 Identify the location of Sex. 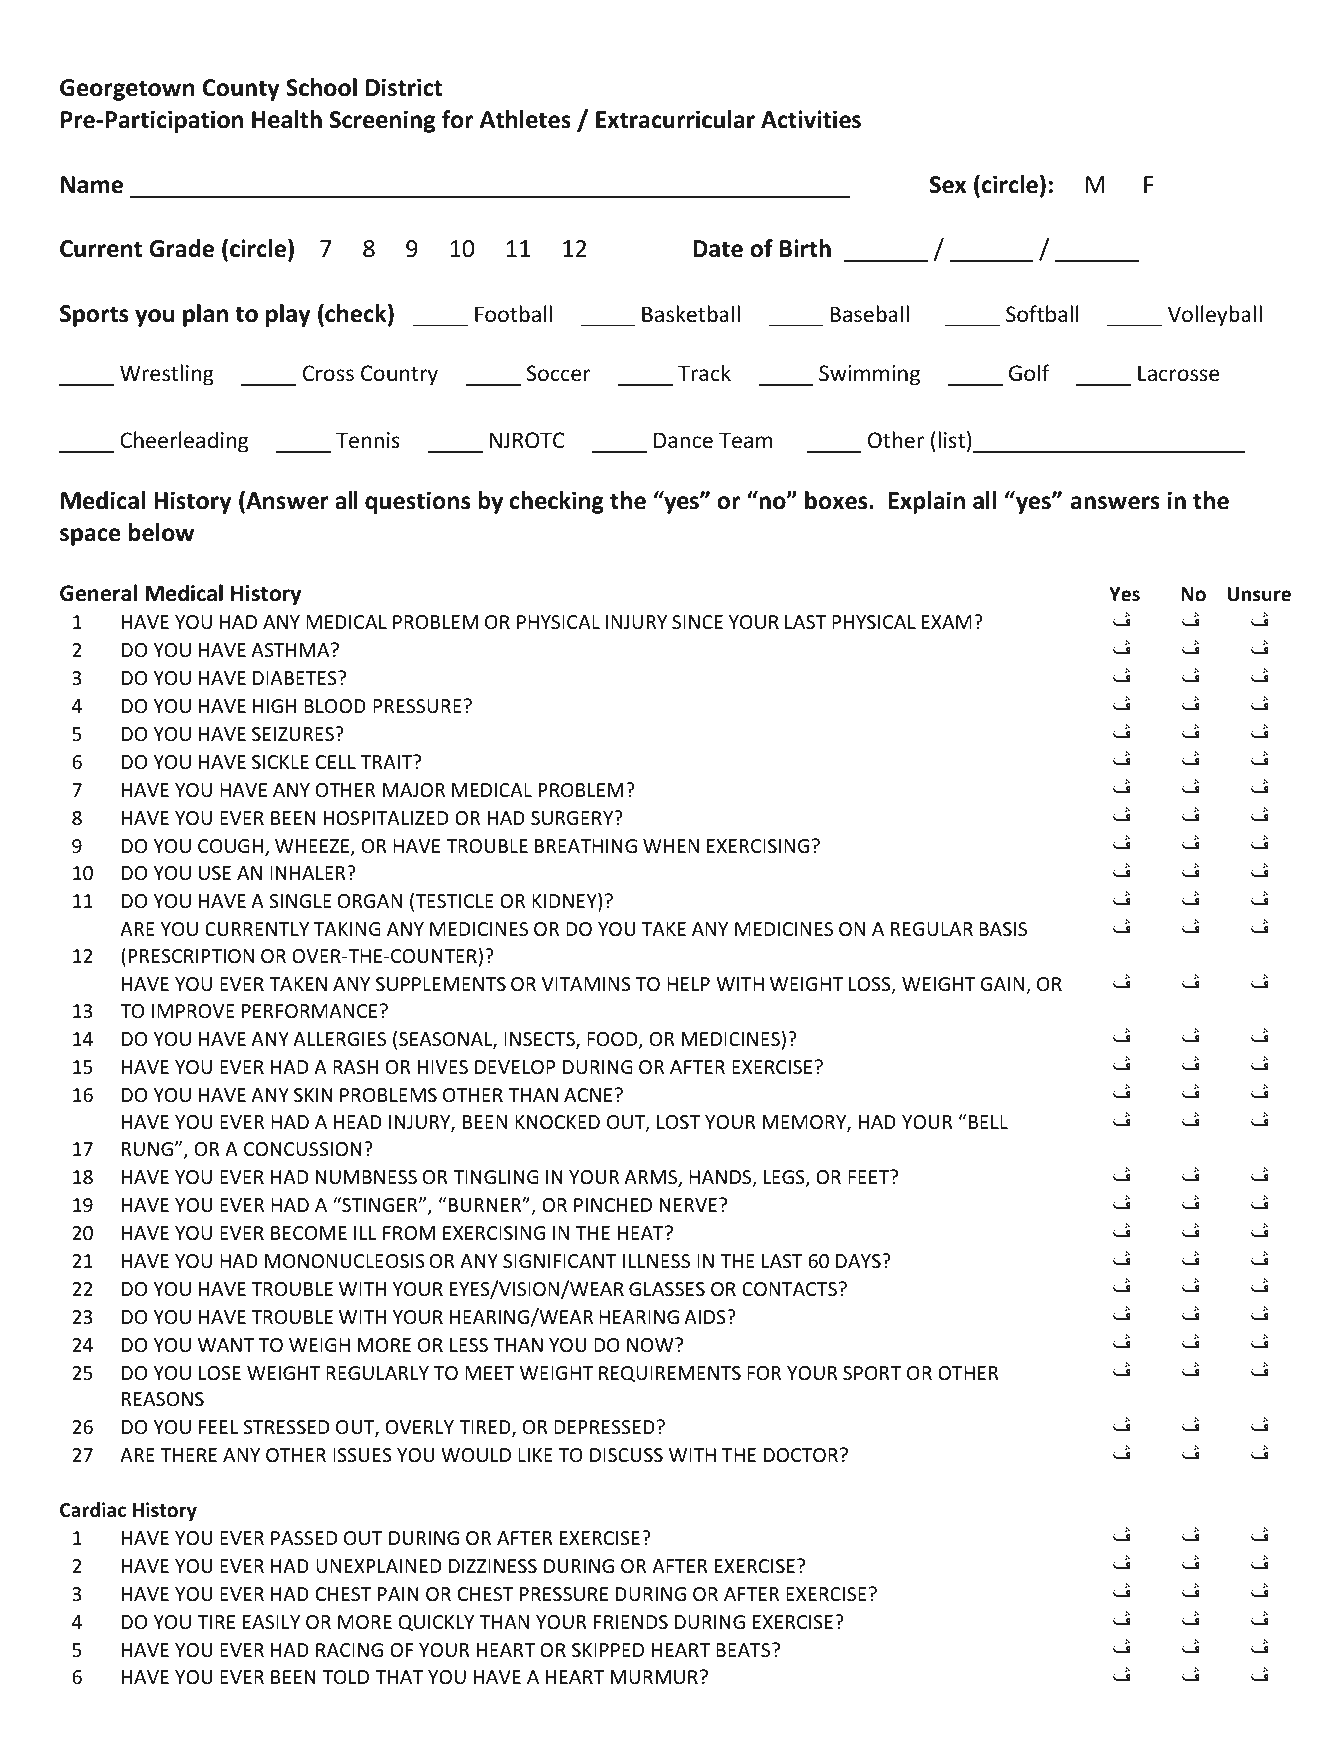
(948, 185).
